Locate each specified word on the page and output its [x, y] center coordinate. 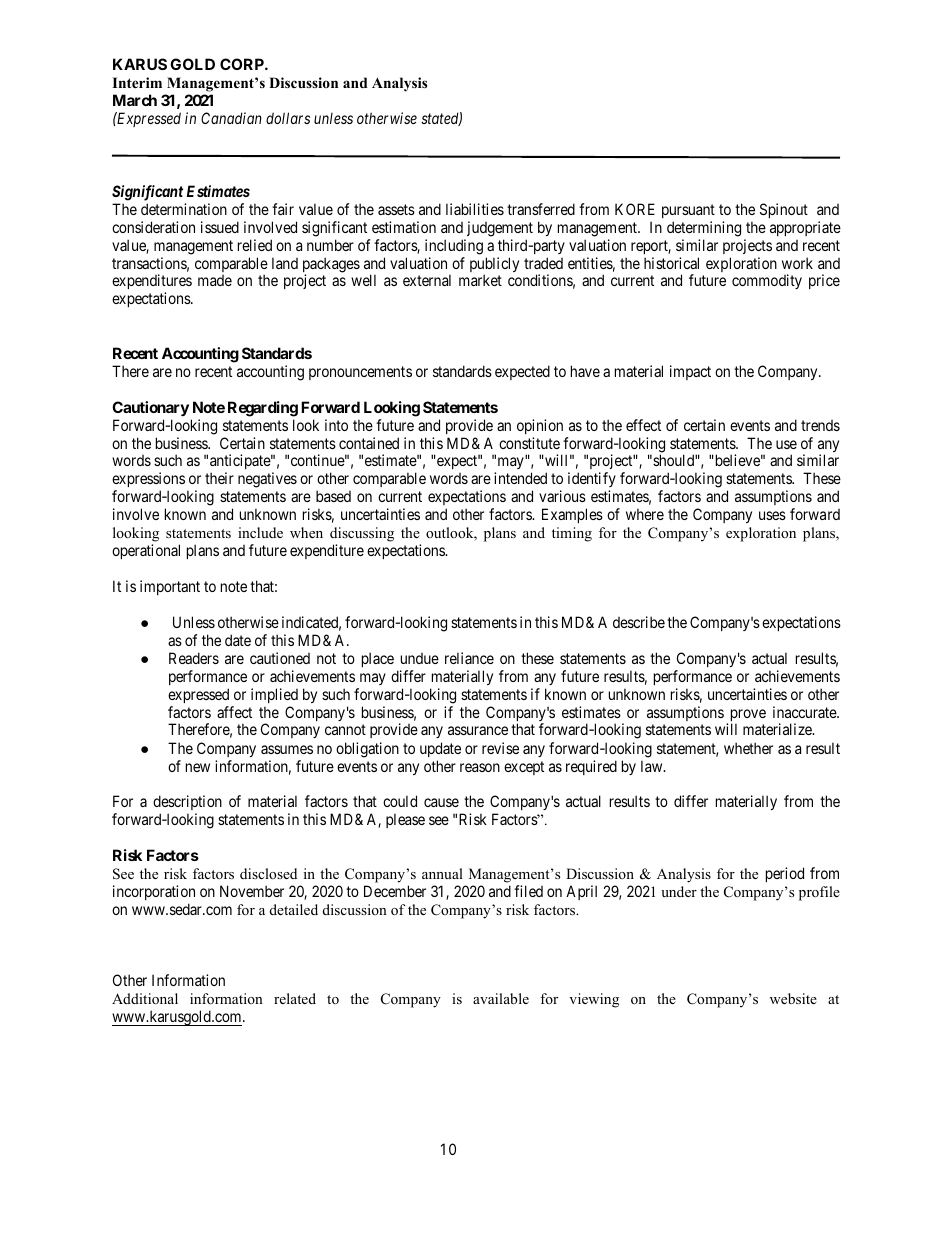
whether [748, 748]
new [198, 767]
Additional [145, 998]
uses [772, 515]
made [215, 280]
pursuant [688, 211]
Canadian [231, 118]
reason [480, 767]
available [501, 998]
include [260, 532]
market [480, 280]
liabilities [475, 209]
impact [690, 372]
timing [572, 534]
